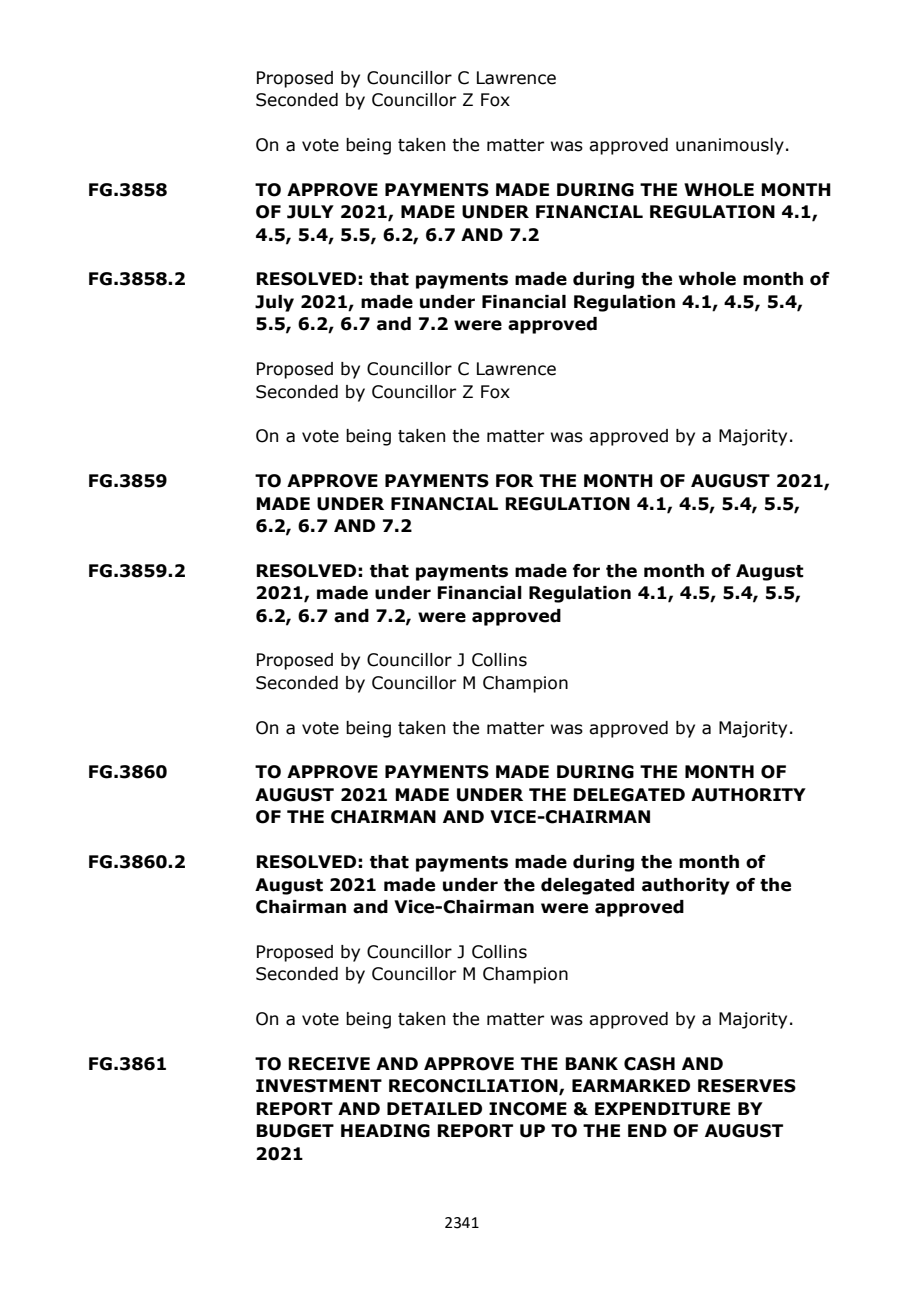 This screenshot has height=1308, width=924. I want to click on CASH, so click(649, 1064).
